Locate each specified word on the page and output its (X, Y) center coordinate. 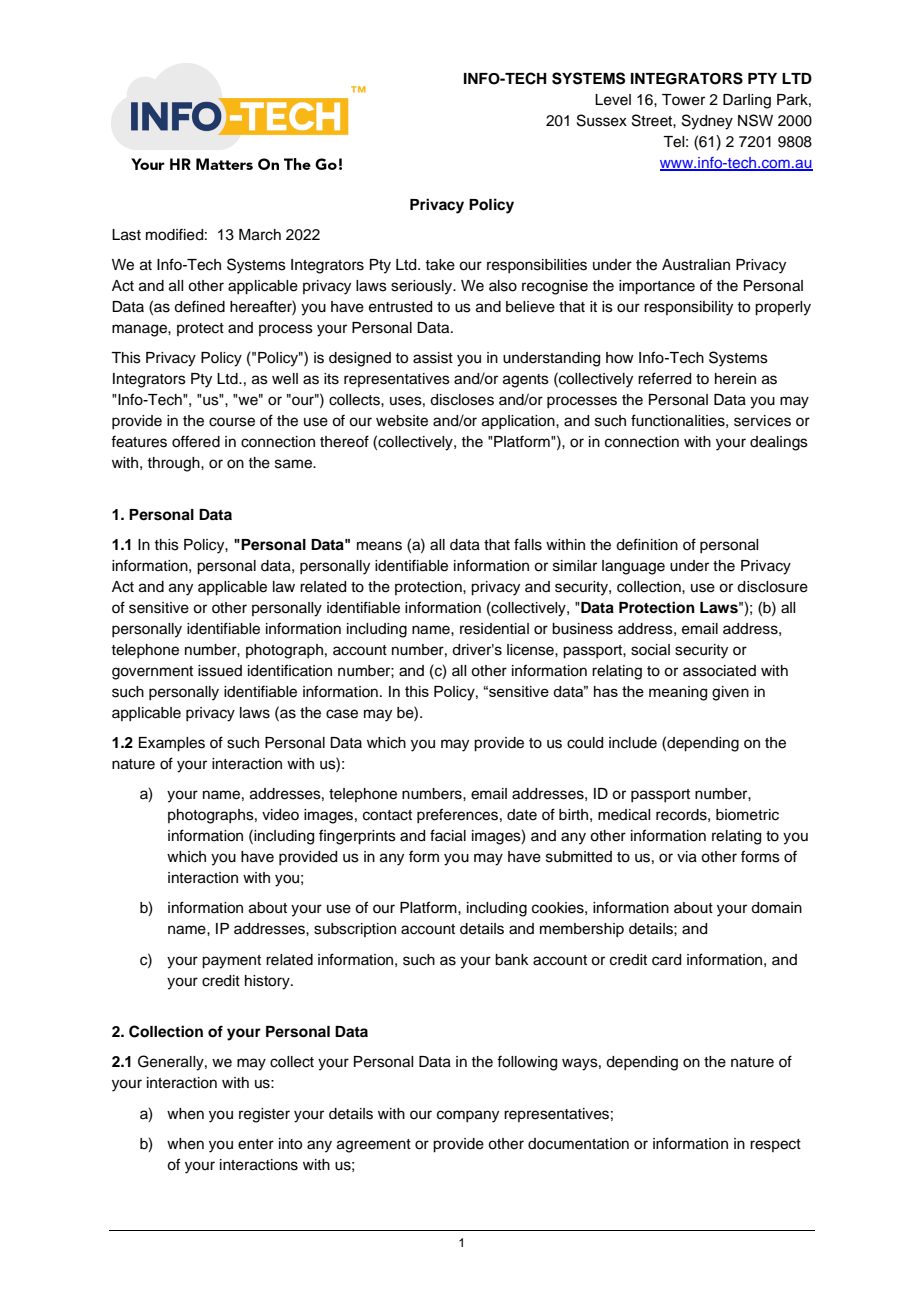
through (174, 464)
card (666, 960)
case (342, 714)
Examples (172, 744)
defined (199, 306)
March (260, 235)
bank (512, 960)
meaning (678, 693)
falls (528, 544)
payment (231, 962)
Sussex (602, 120)
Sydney (707, 122)
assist (433, 358)
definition (647, 544)
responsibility (688, 308)
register (264, 1115)
